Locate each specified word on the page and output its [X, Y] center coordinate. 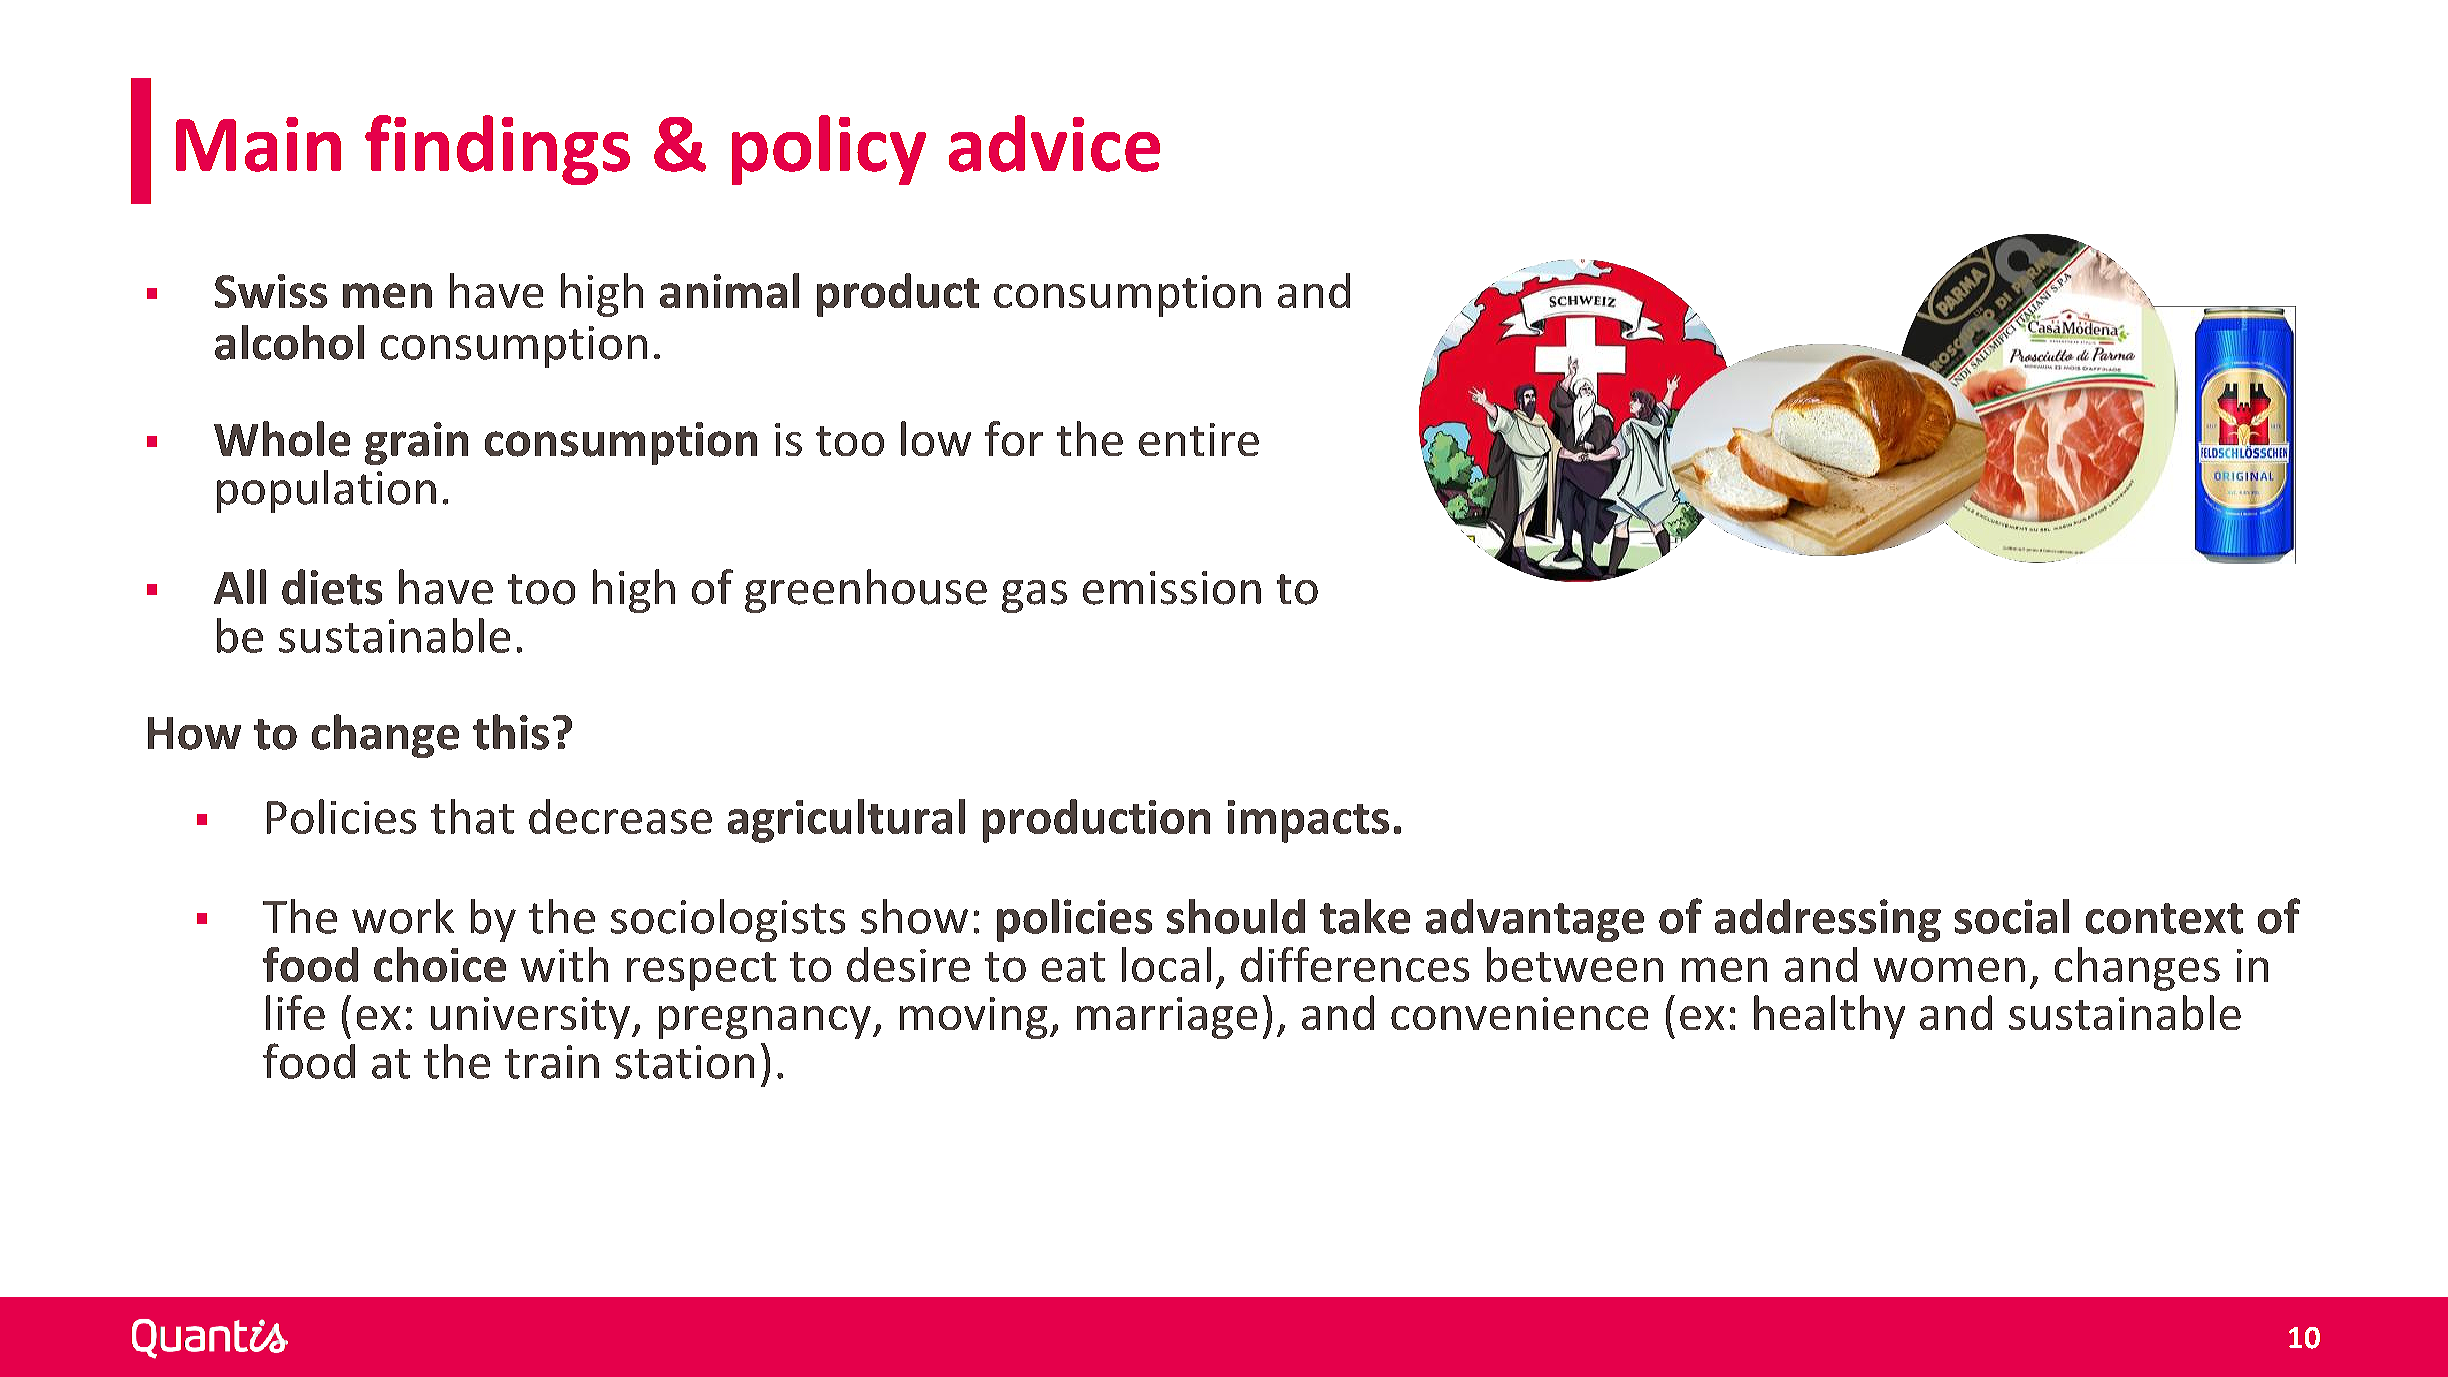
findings [497, 150]
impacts [1308, 821]
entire [1199, 439]
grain [416, 443]
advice [1054, 143]
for [1014, 438]
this [511, 732]
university [530, 1018]
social [2012, 916]
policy [829, 150]
